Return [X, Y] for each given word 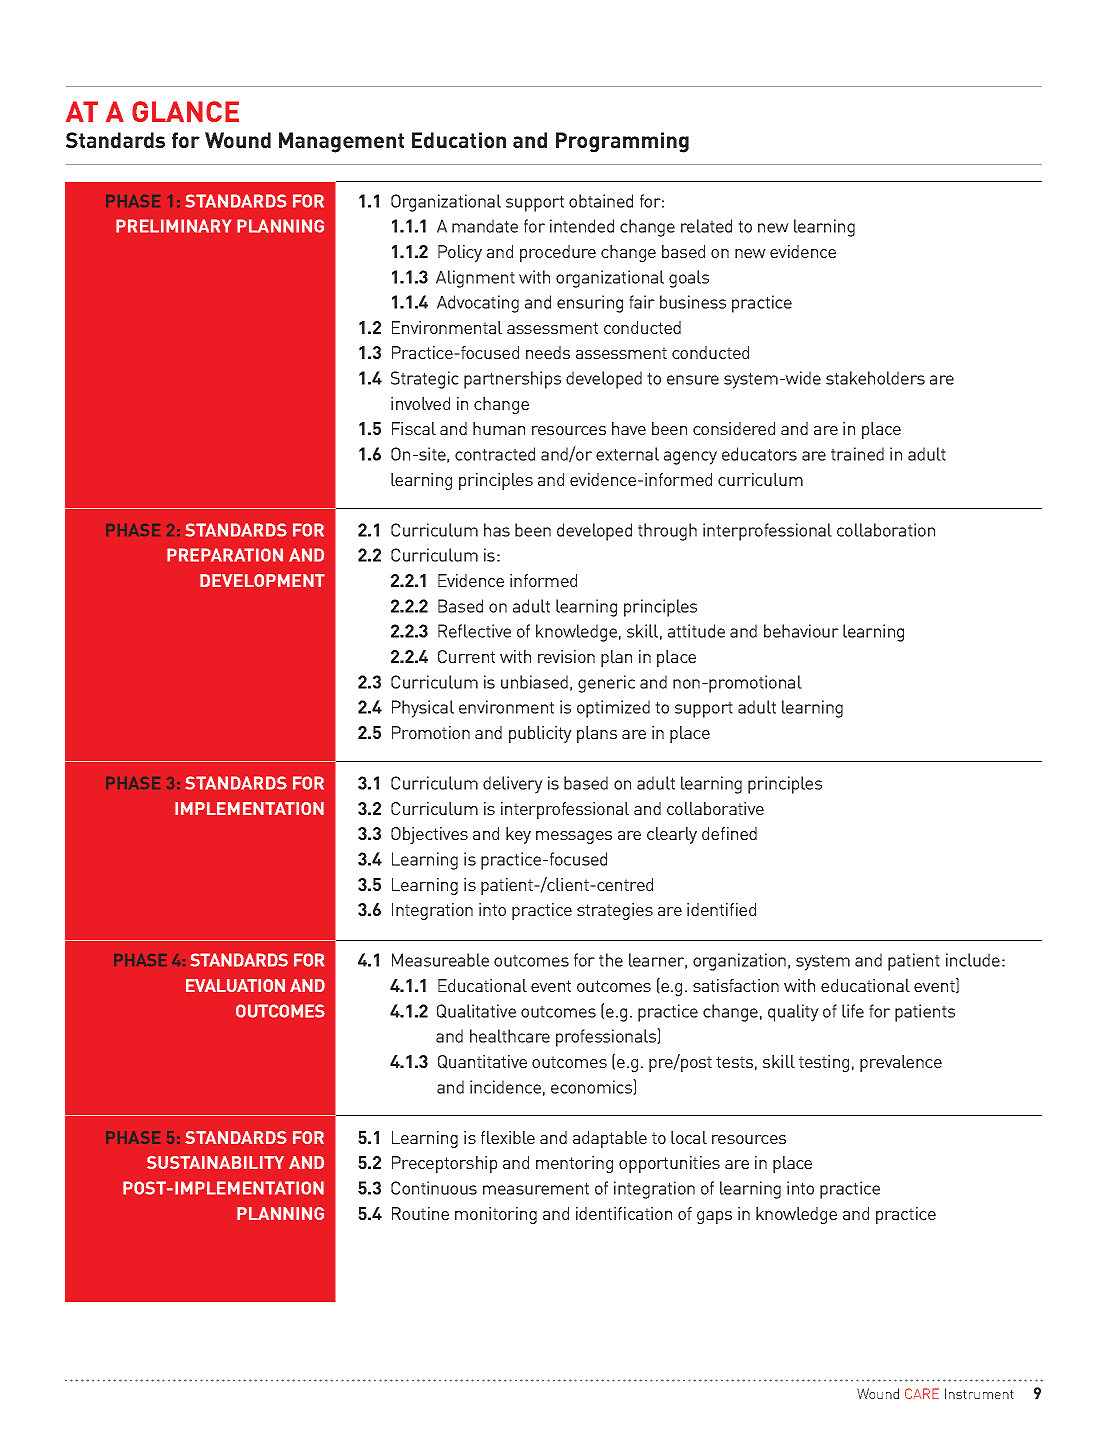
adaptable [610, 1139]
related [706, 226]
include [973, 960]
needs [548, 352]
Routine [420, 1213]
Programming [622, 142]
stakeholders [875, 378]
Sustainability [215, 1162]
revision [566, 656]
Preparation [225, 555]
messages [574, 837]
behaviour [801, 631]
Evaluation [235, 985]
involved [420, 403]
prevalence [901, 1063]
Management [341, 142]
